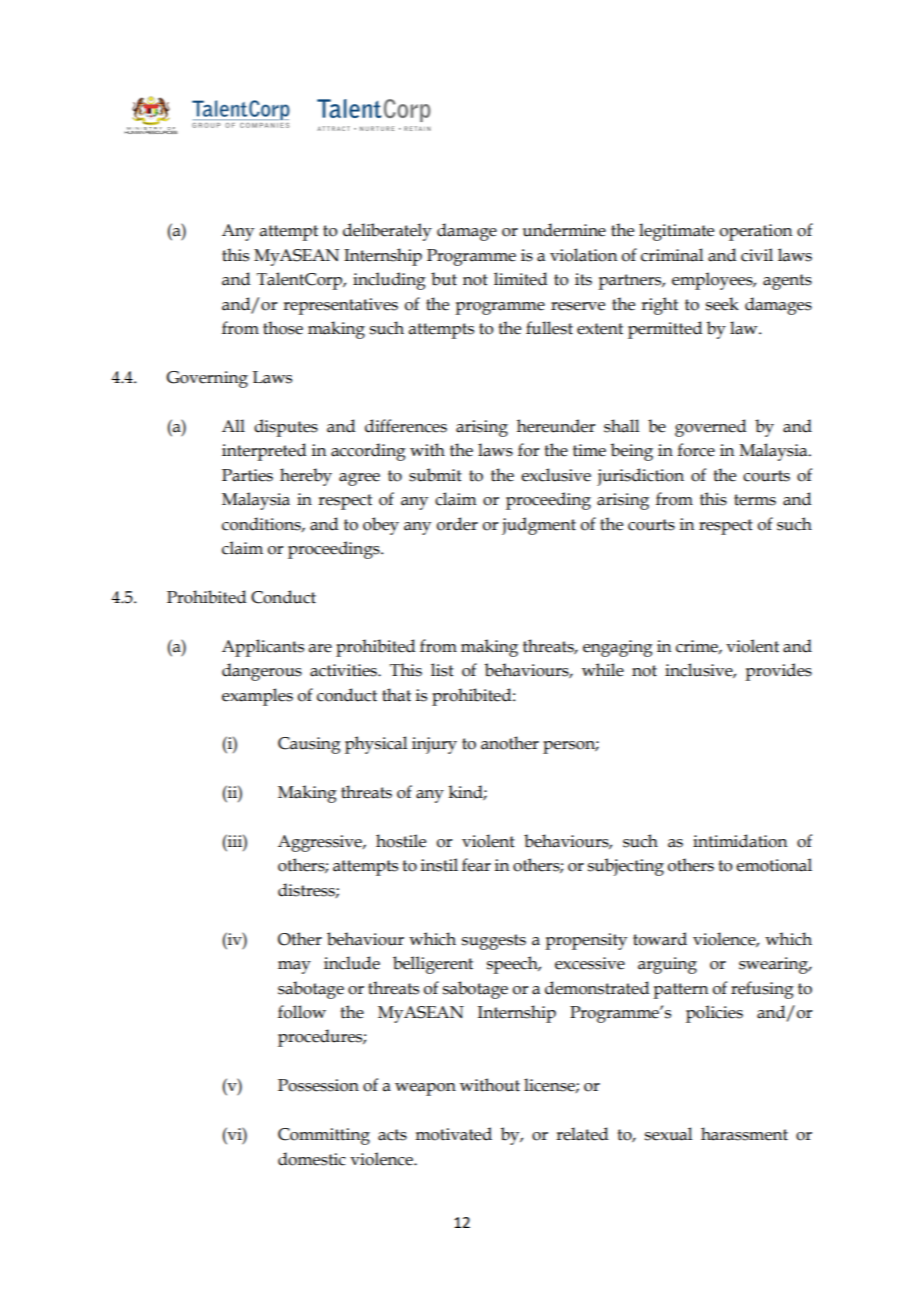  Describe the element at coordinates (453, 1134) in the page. I see `motivated` at that location.
